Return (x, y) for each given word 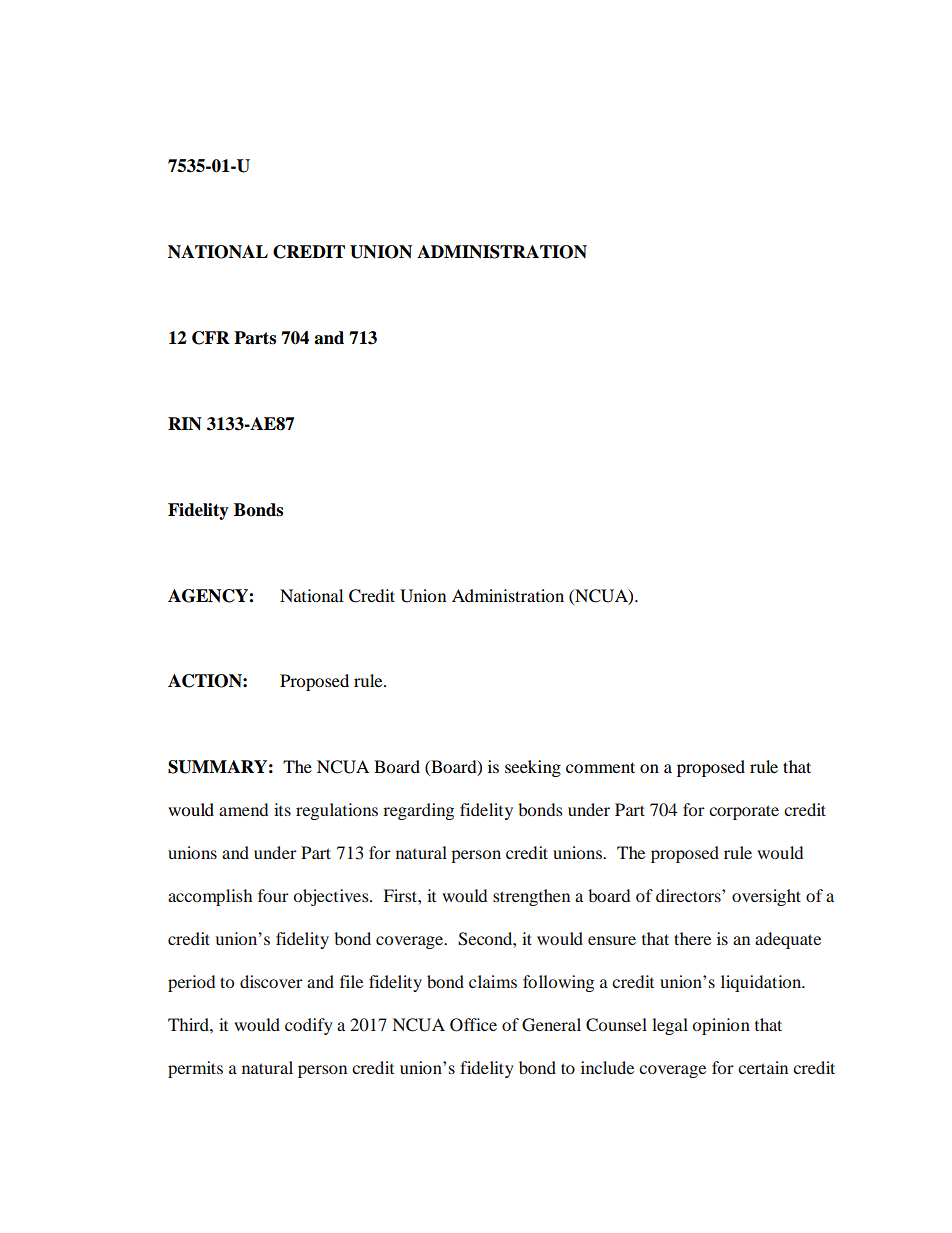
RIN (185, 424)
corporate (744, 812)
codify (309, 1026)
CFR (211, 338)
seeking (533, 768)
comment (600, 767)
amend (243, 809)
